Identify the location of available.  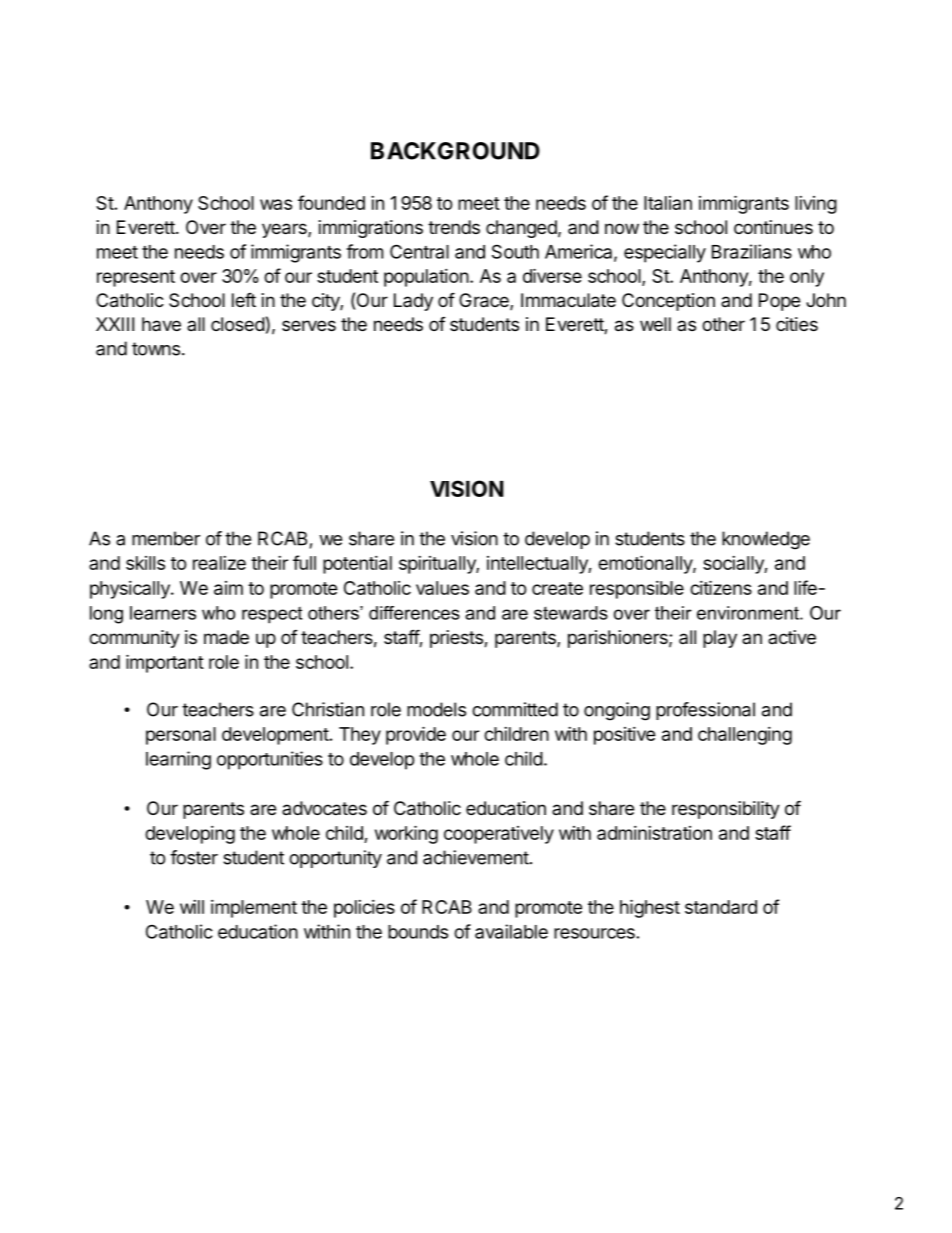
(511, 931).
